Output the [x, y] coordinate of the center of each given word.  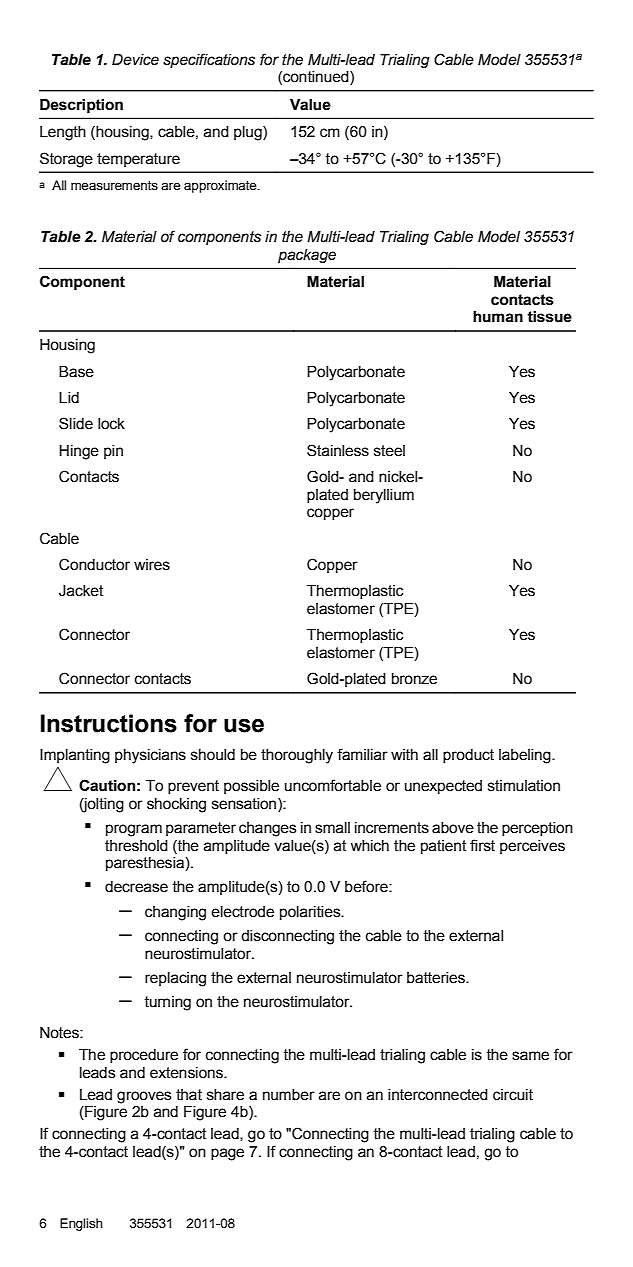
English [81, 1224]
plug [249, 133]
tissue [549, 317]
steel [389, 451]
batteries [437, 978]
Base [76, 372]
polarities [311, 913]
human [498, 317]
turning [167, 1003]
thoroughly [297, 756]
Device [135, 60]
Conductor [94, 564]
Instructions [109, 723]
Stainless [338, 450]
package [307, 256]
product [468, 756]
